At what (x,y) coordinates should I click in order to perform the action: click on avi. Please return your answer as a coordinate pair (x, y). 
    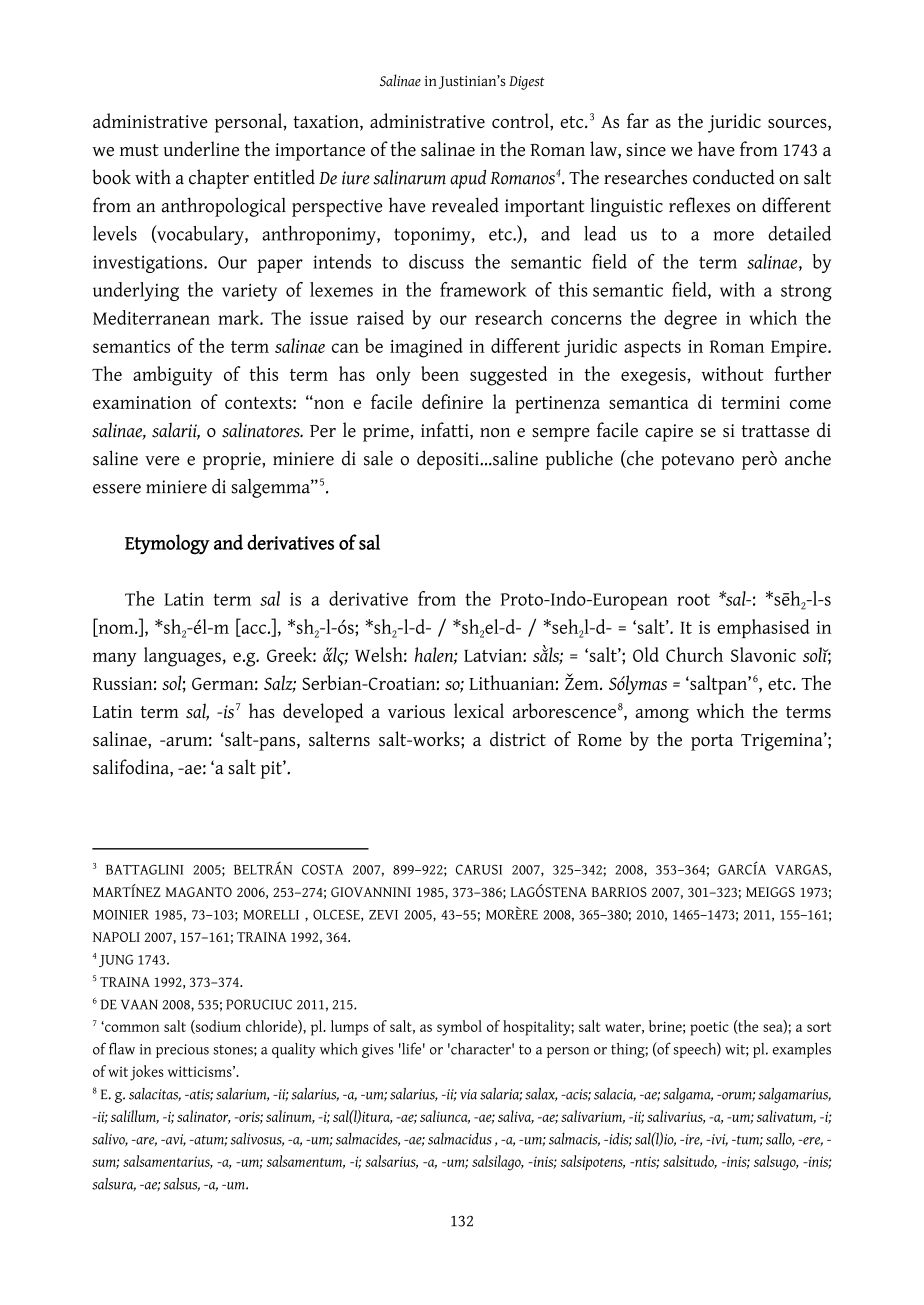
    Looking at the image, I should click on (175, 1140).
